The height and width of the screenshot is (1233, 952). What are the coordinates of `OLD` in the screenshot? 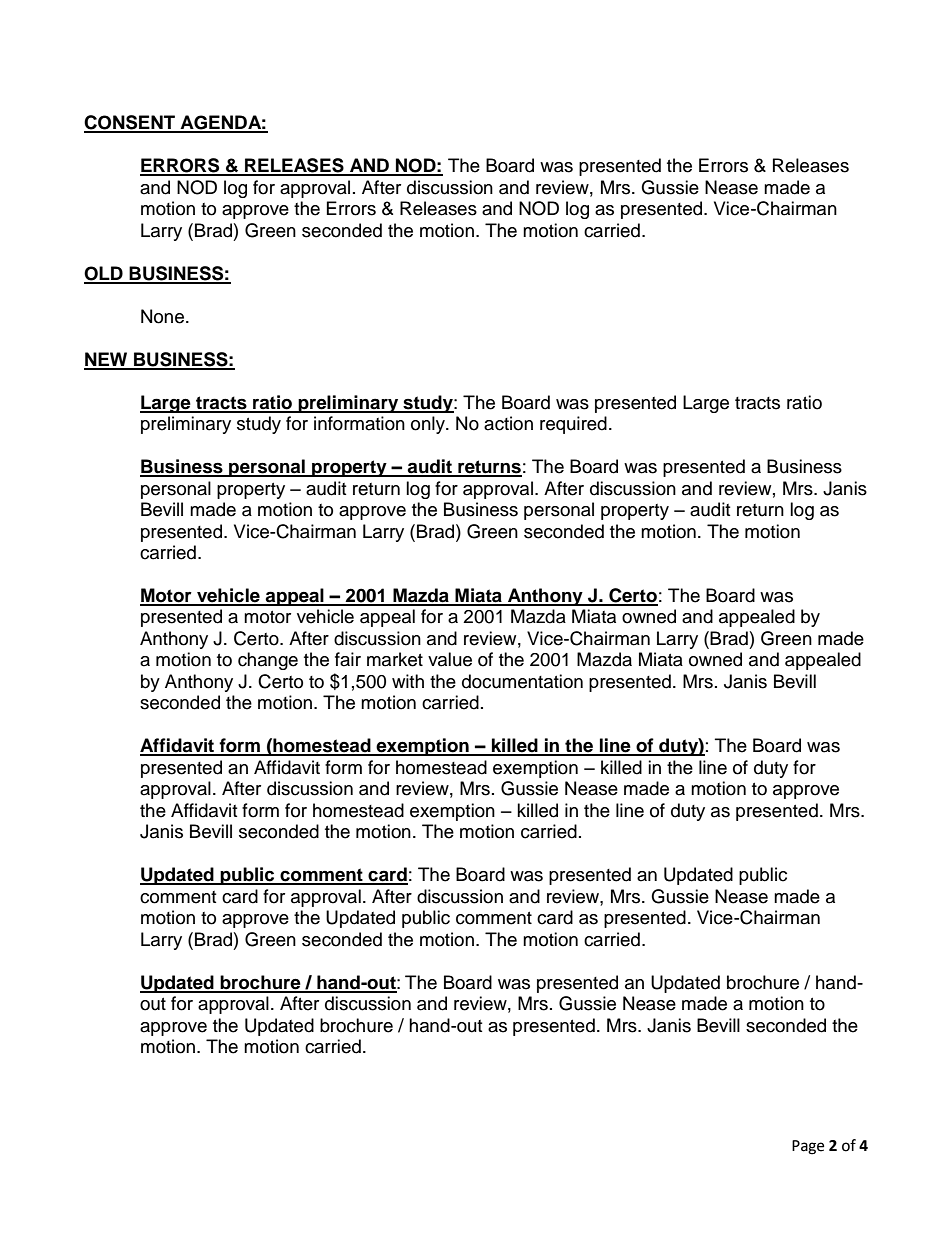 It's located at (104, 274).
